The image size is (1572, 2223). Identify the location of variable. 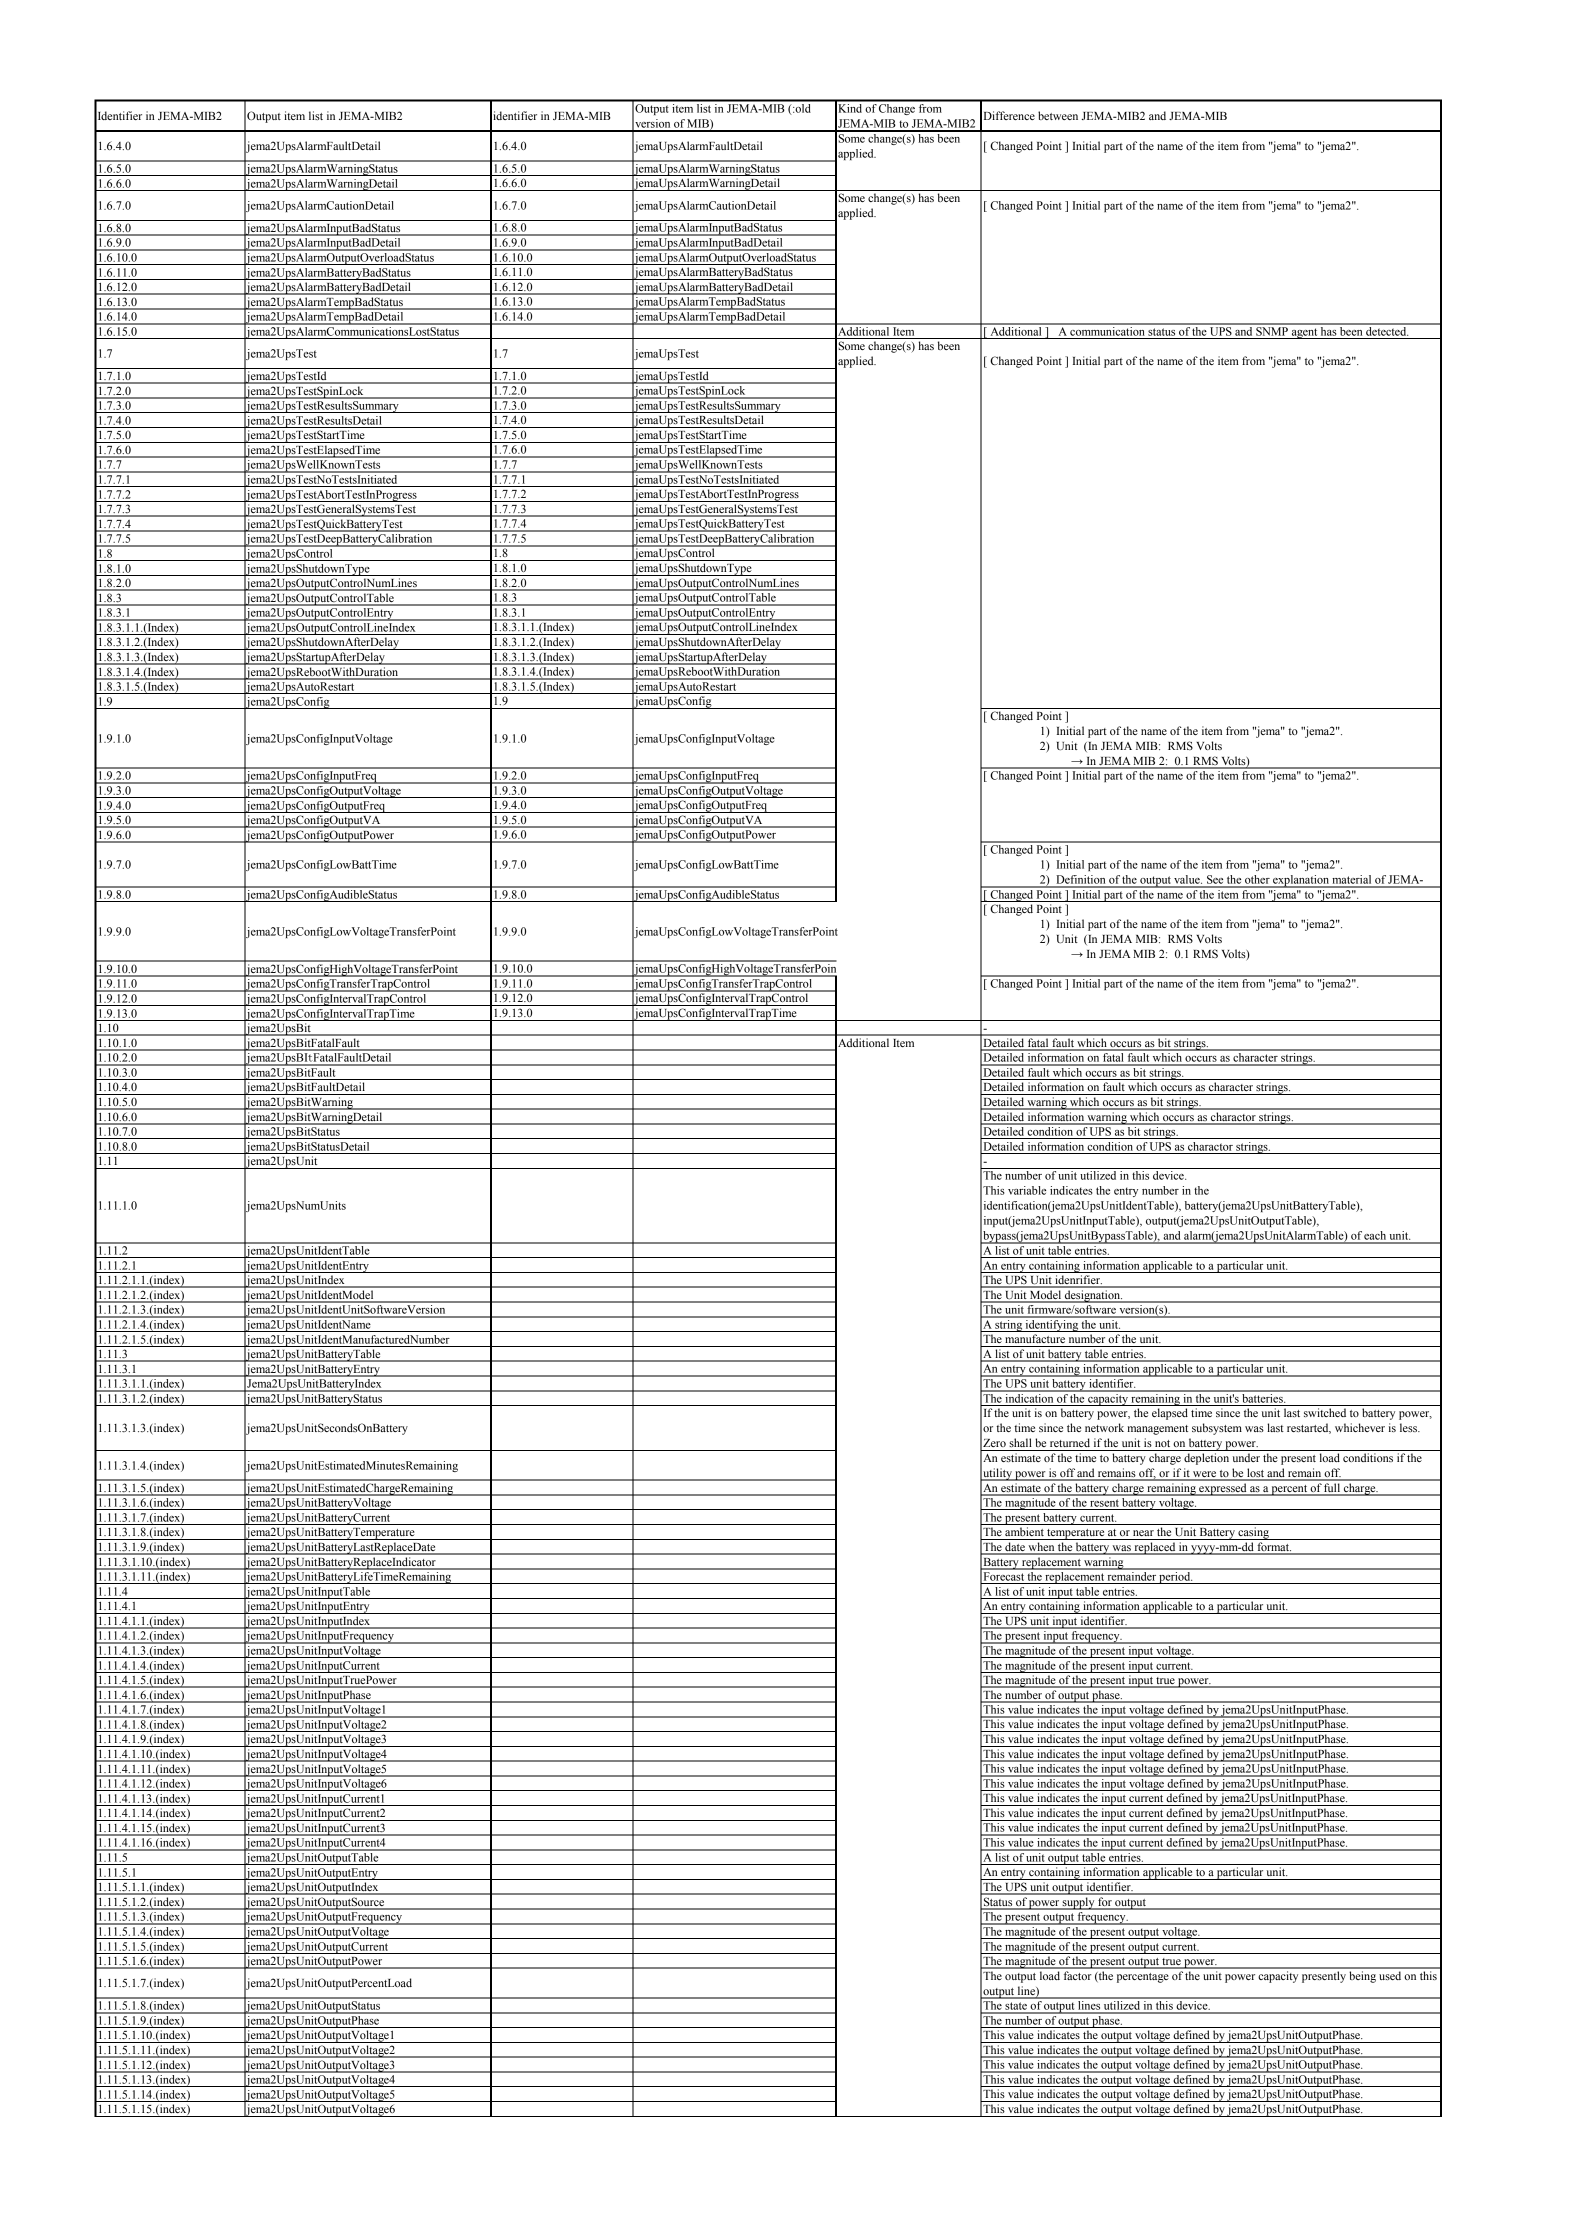
(1027, 1190).
